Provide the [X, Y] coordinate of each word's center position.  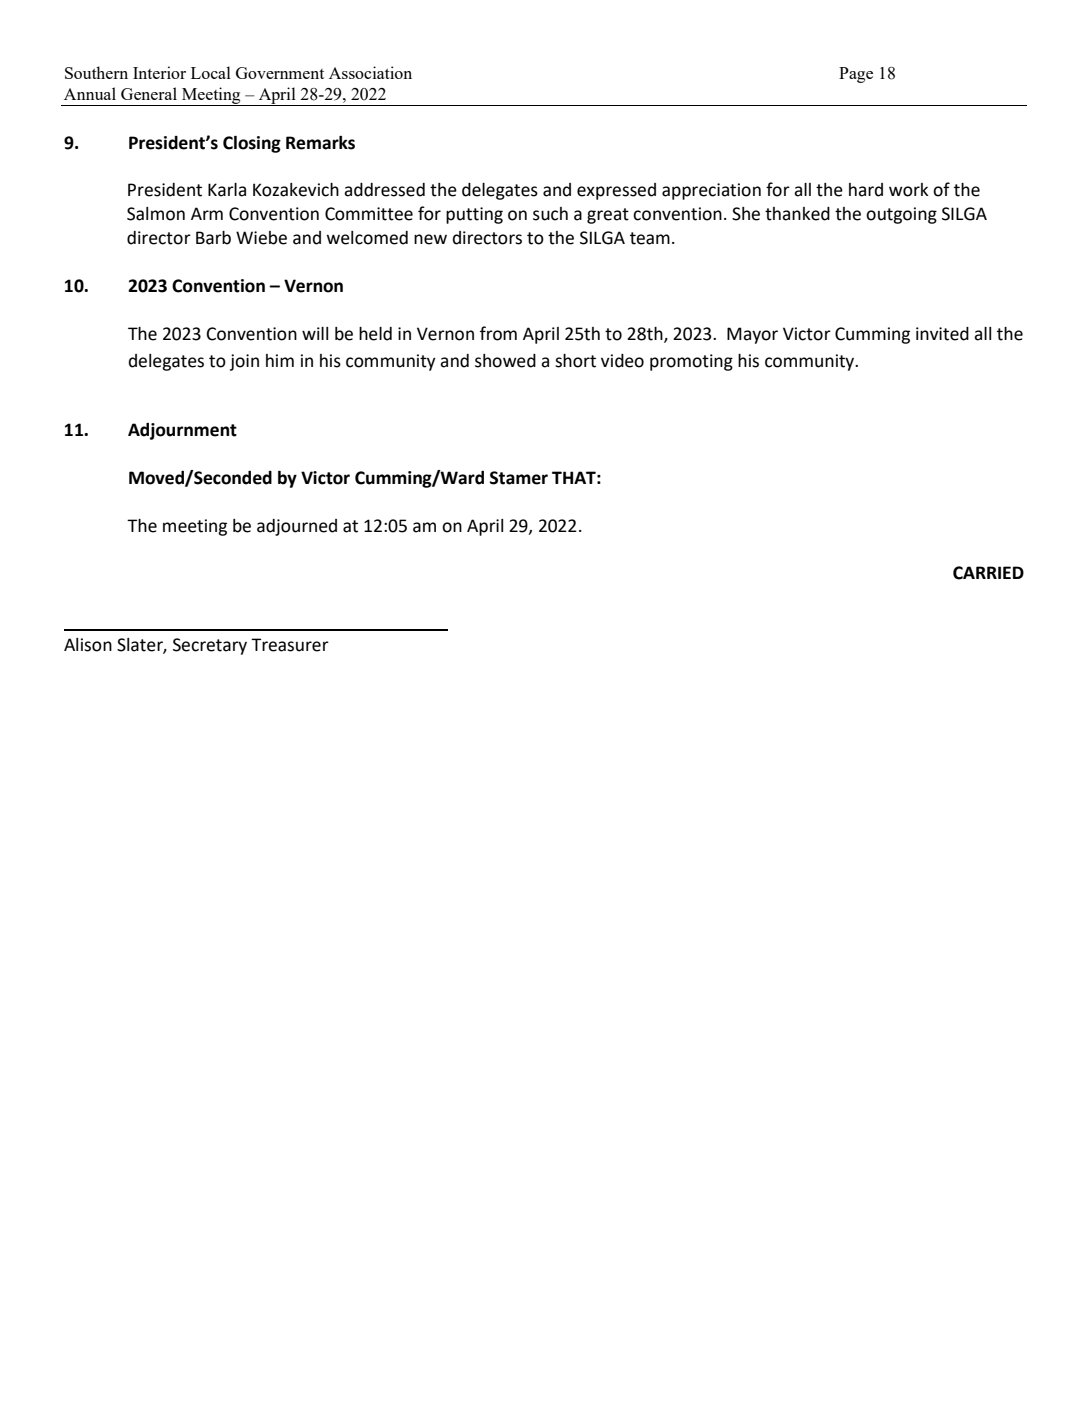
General [149, 93]
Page [856, 75]
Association [370, 72]
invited [942, 334]
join [244, 362]
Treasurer [290, 645]
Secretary [210, 646]
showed [505, 361]
